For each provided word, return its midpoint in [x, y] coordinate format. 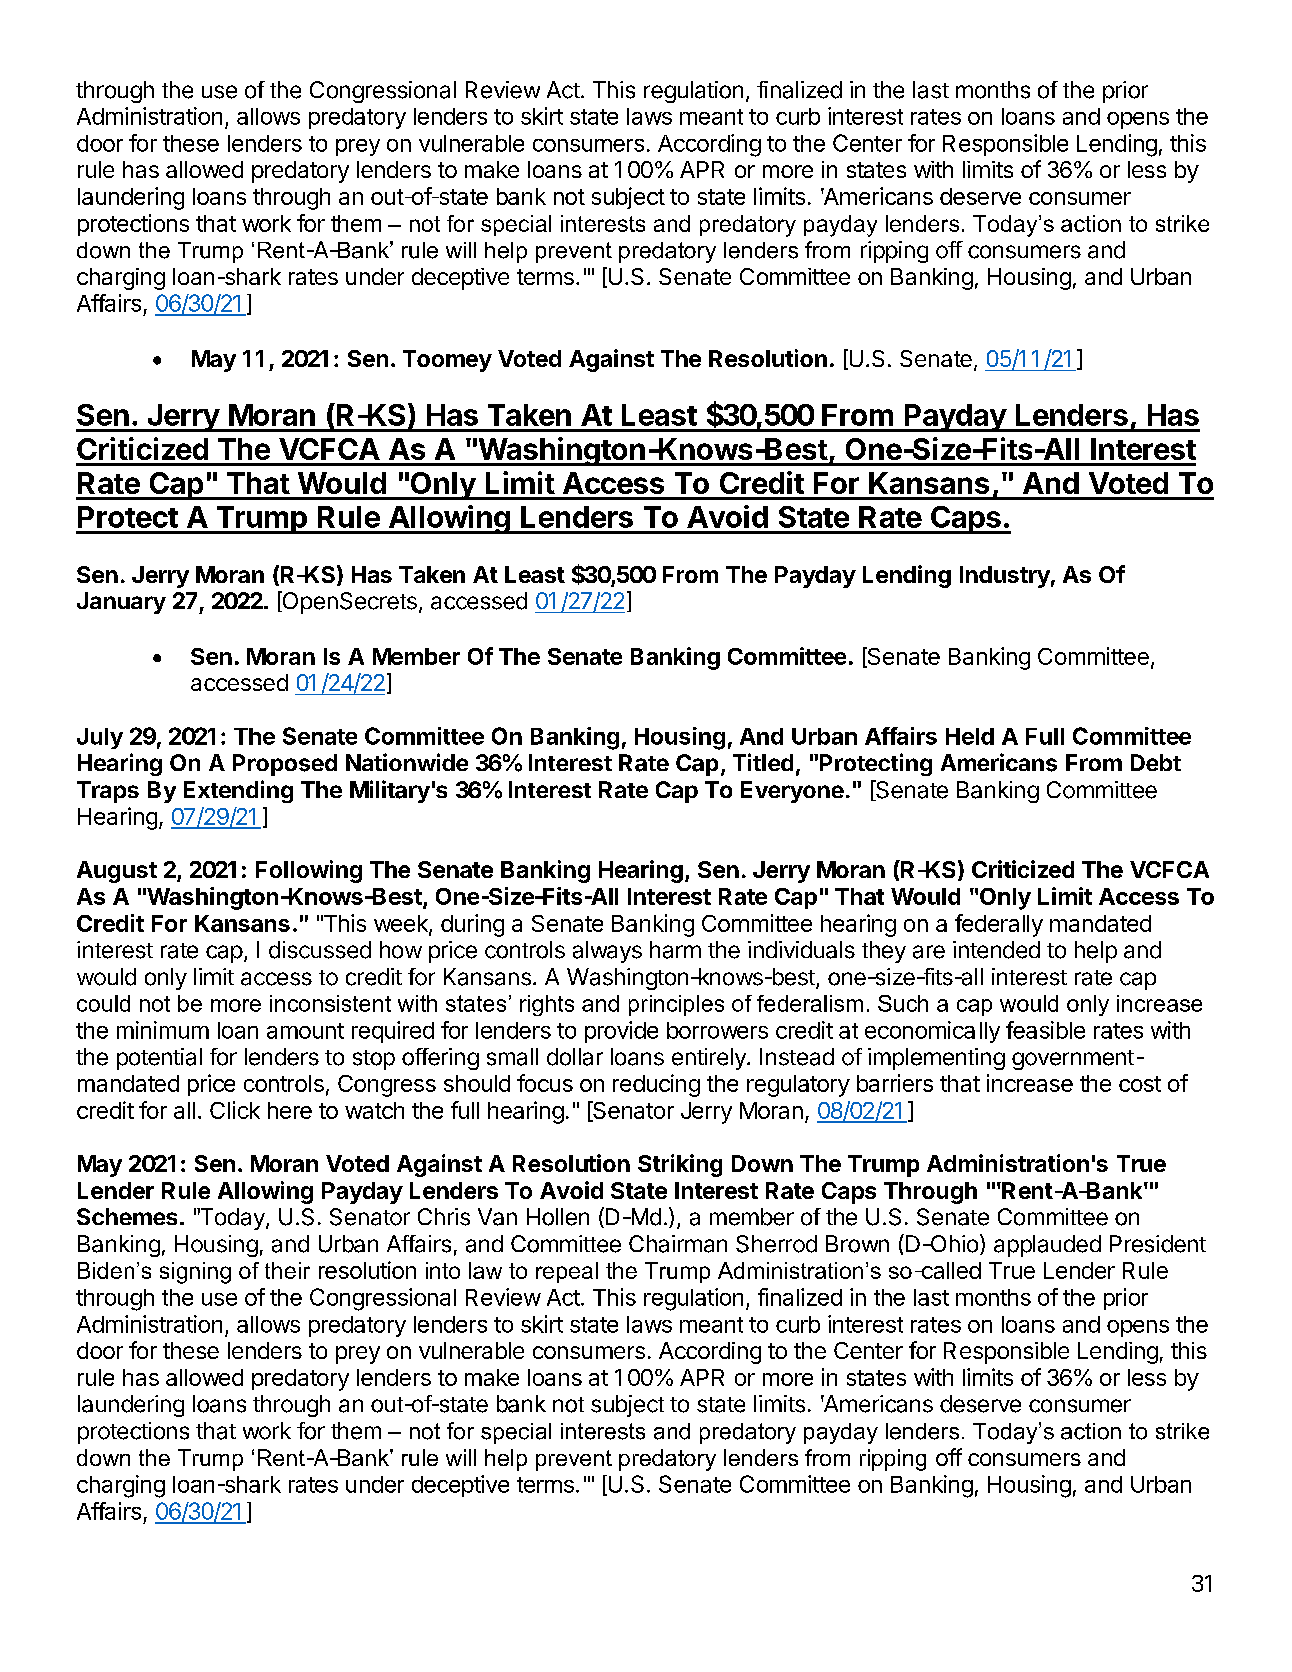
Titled [763, 762]
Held [970, 736]
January [121, 603]
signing [195, 1273]
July [100, 738]
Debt [1156, 762]
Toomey [447, 361]
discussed [320, 950]
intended [996, 950]
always [607, 952]
